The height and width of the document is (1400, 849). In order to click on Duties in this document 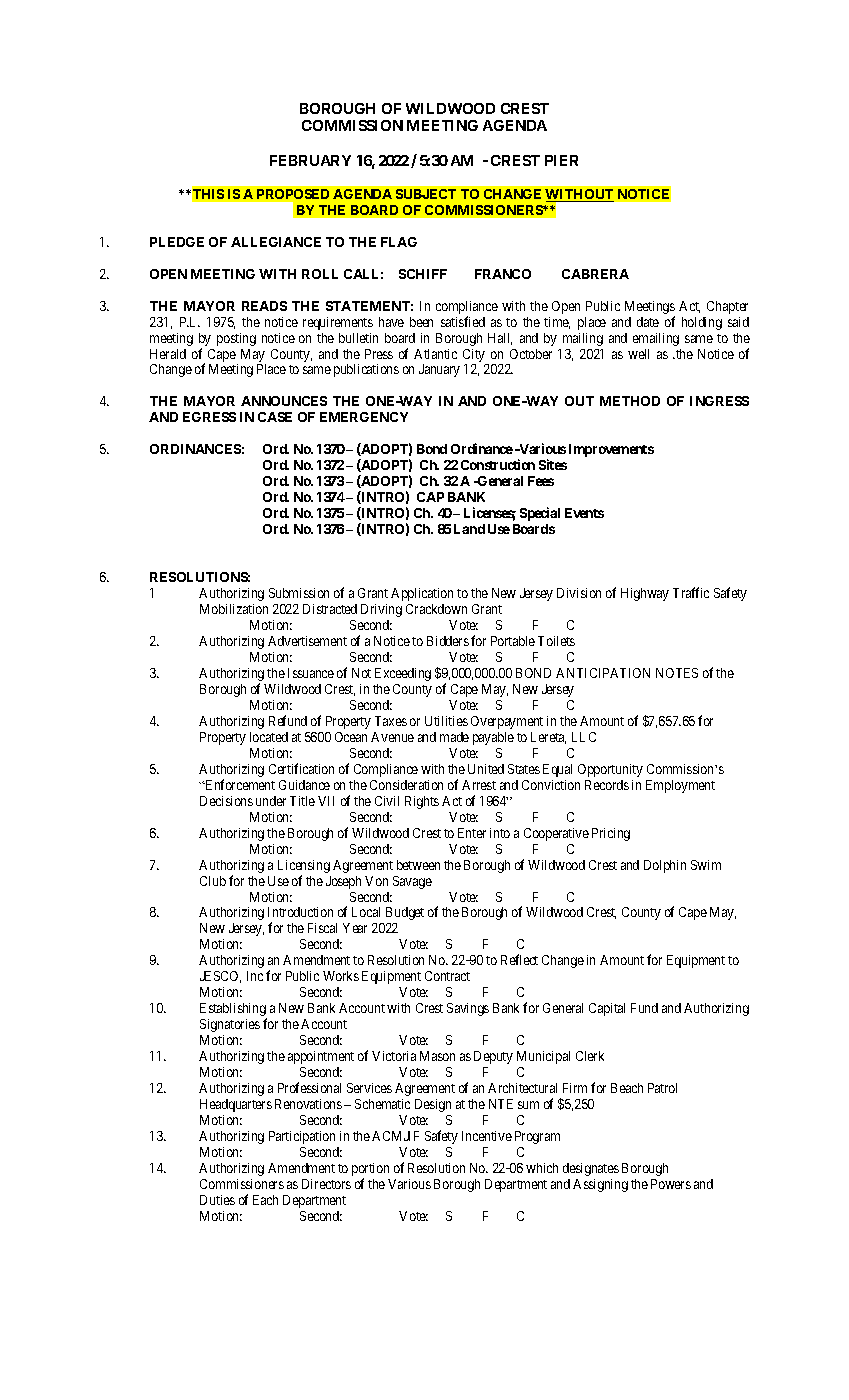, I will do `click(217, 1200)`.
